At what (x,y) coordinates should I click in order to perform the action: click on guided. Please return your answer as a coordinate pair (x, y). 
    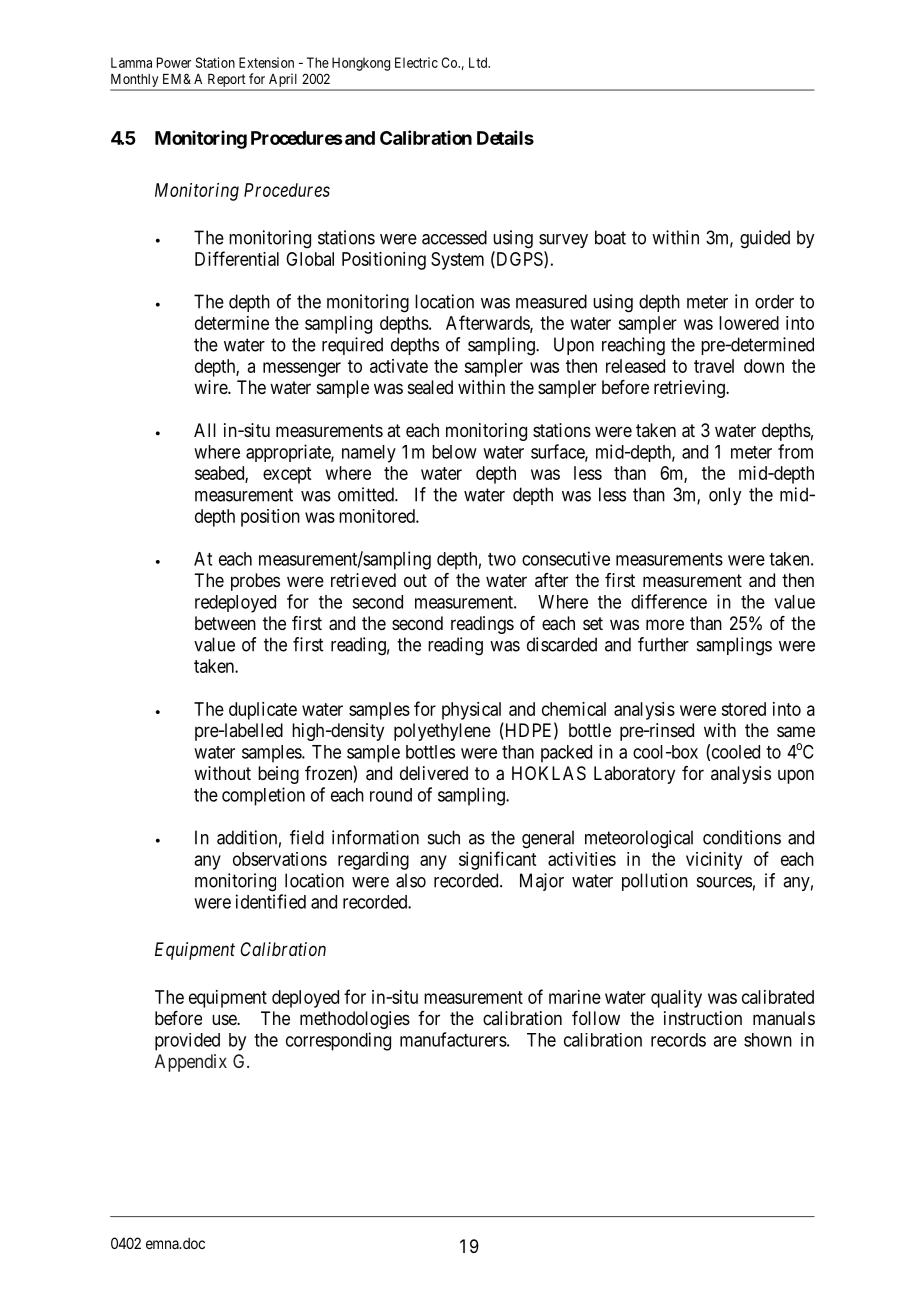
    Looking at the image, I should click on (765, 239).
